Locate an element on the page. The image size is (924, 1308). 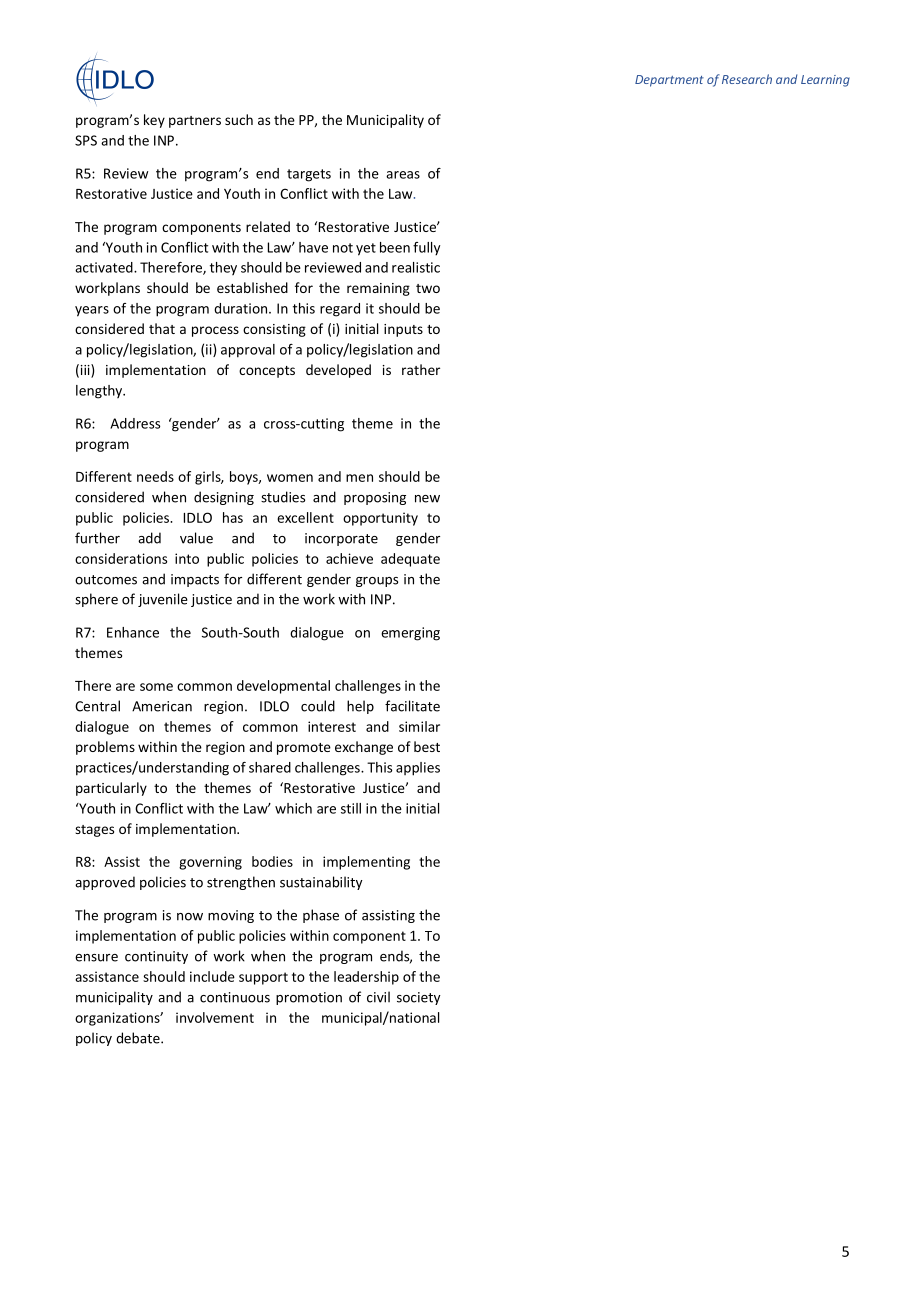
Research is located at coordinates (747, 79).
